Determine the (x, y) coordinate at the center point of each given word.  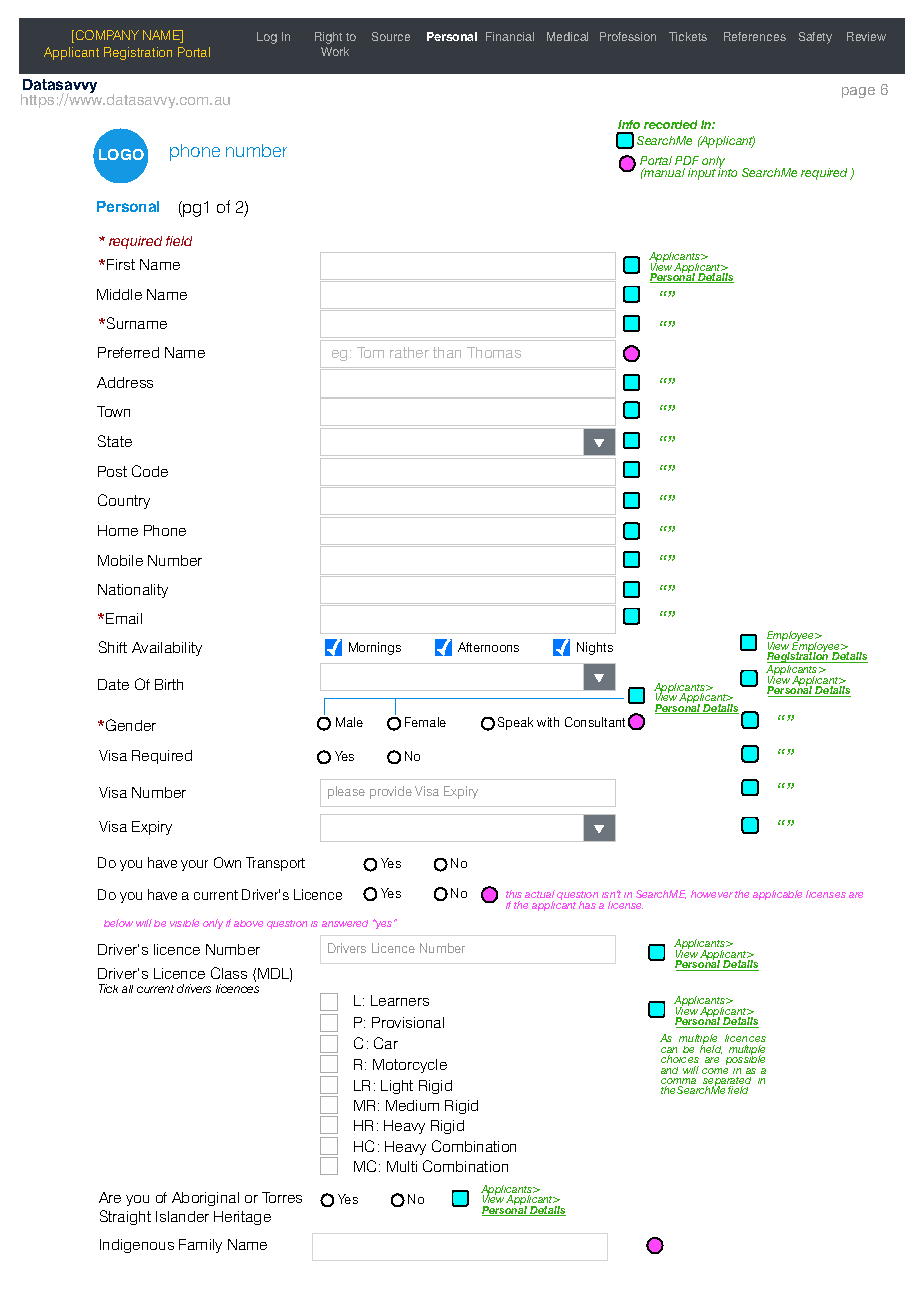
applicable (777, 895)
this (514, 894)
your (194, 865)
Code (150, 471)
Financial (510, 36)
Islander (182, 1216)
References (755, 36)
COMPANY (106, 36)
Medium (412, 1105)
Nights (595, 648)
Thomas (494, 352)
